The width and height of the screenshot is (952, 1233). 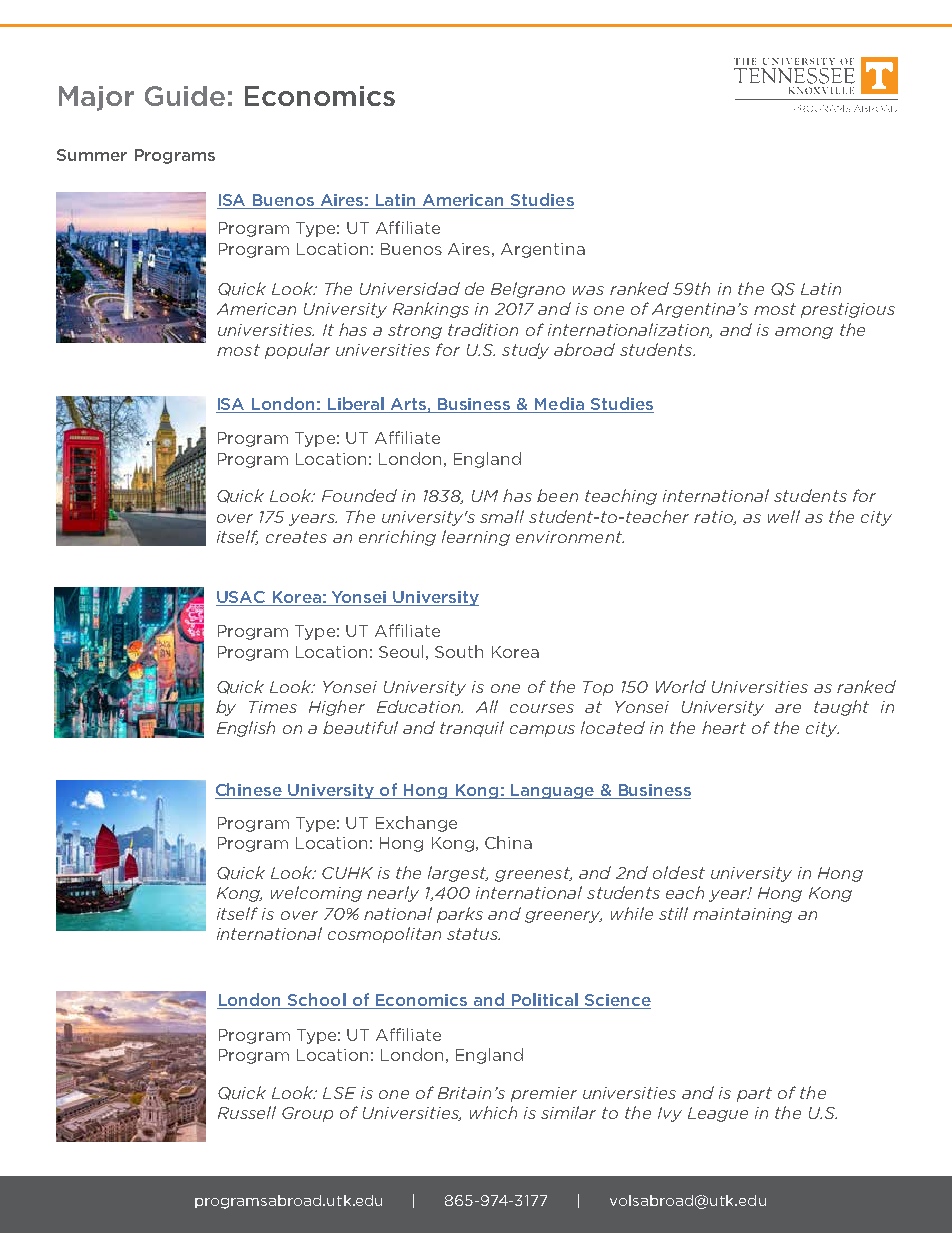 I want to click on Guide, so click(x=185, y=96).
